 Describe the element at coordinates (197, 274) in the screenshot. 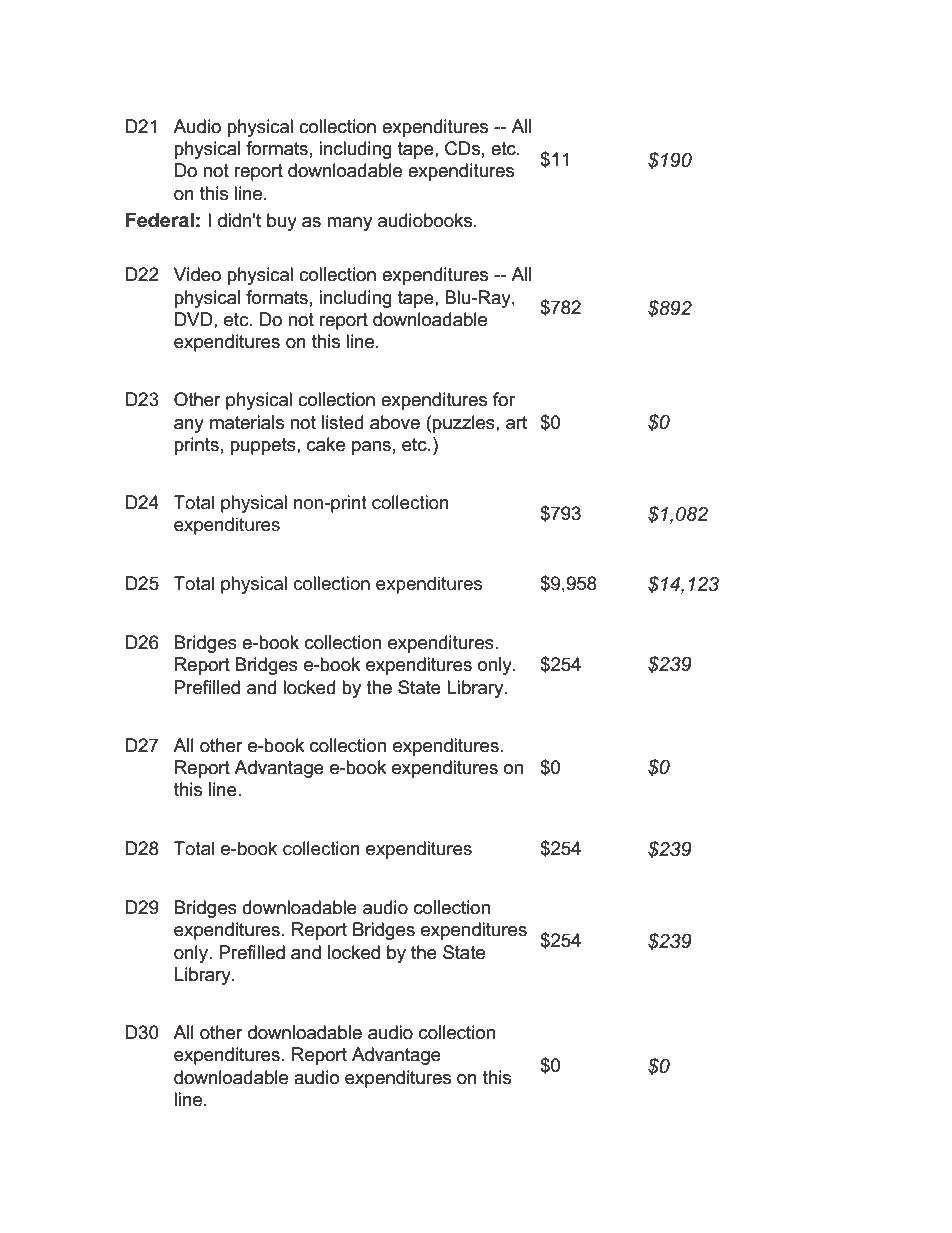

I see `Video` at that location.
